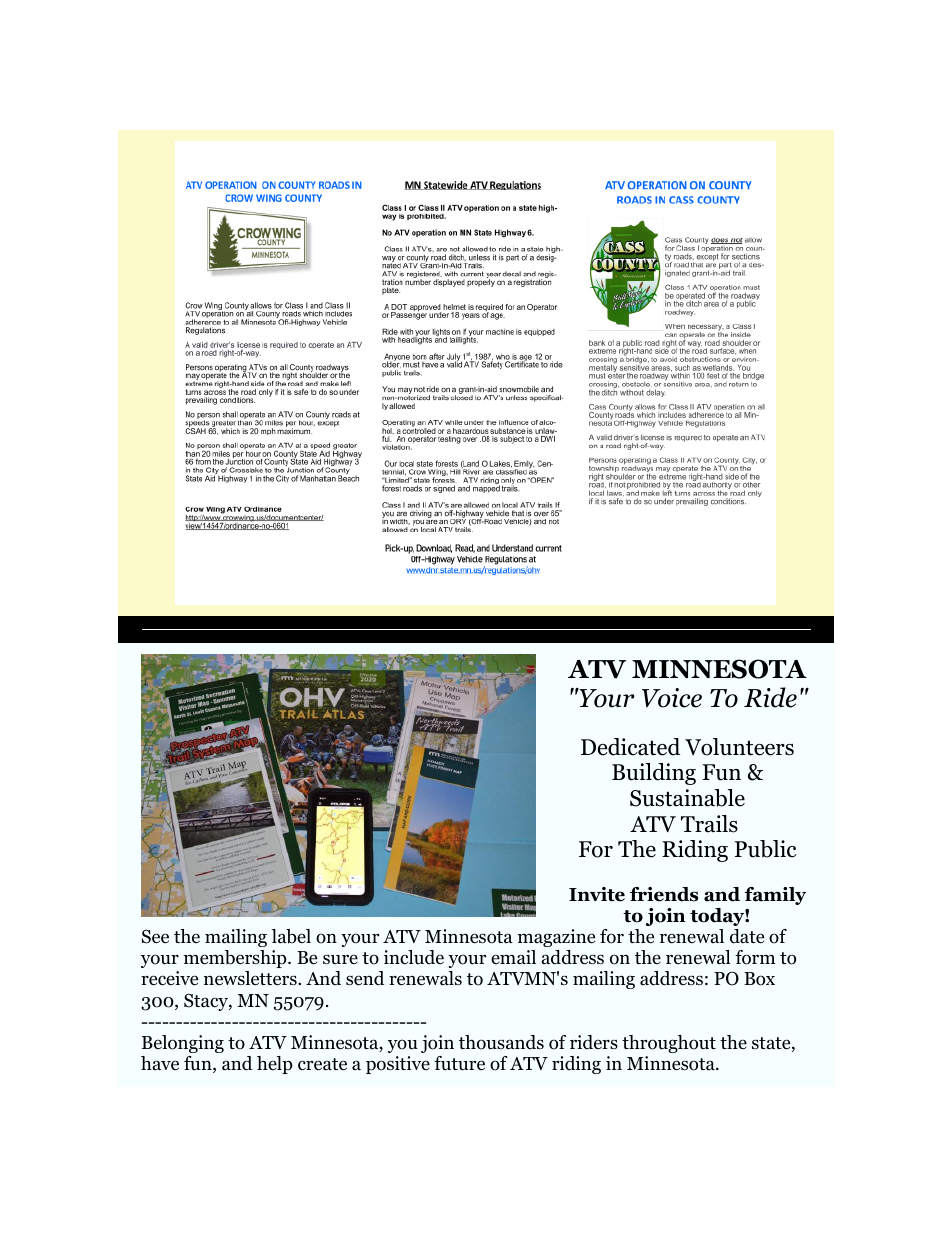  I want to click on Volunteers, so click(739, 747).
